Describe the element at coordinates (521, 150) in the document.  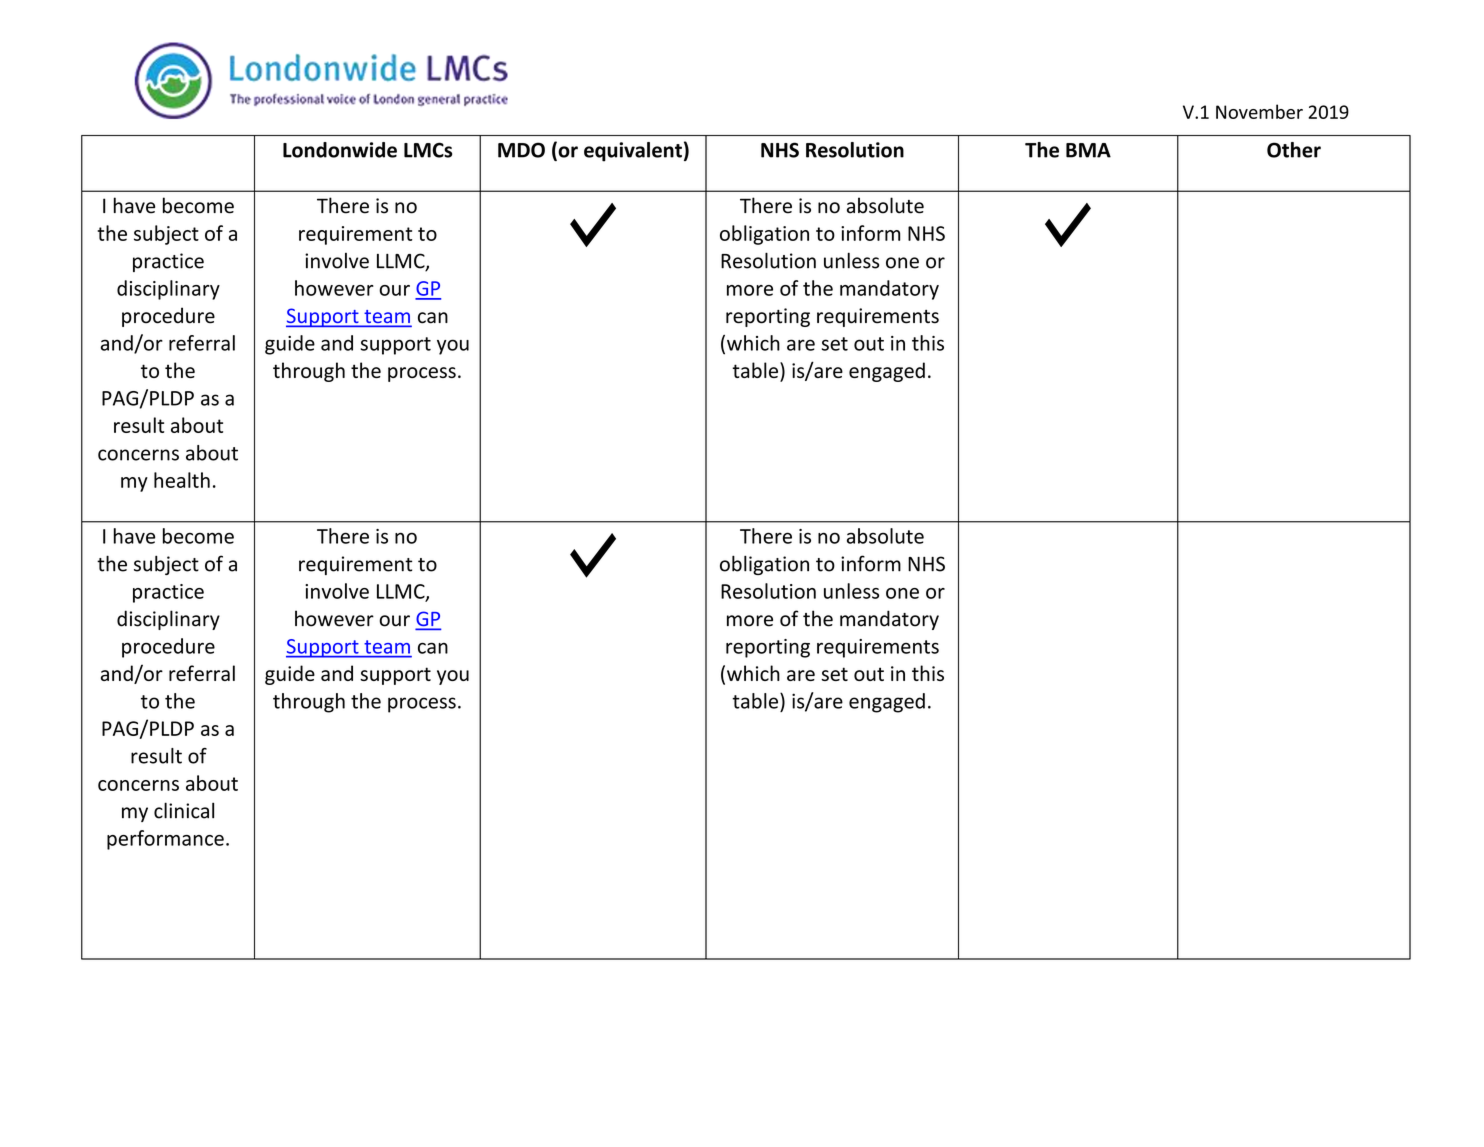
I see `MDO` at that location.
